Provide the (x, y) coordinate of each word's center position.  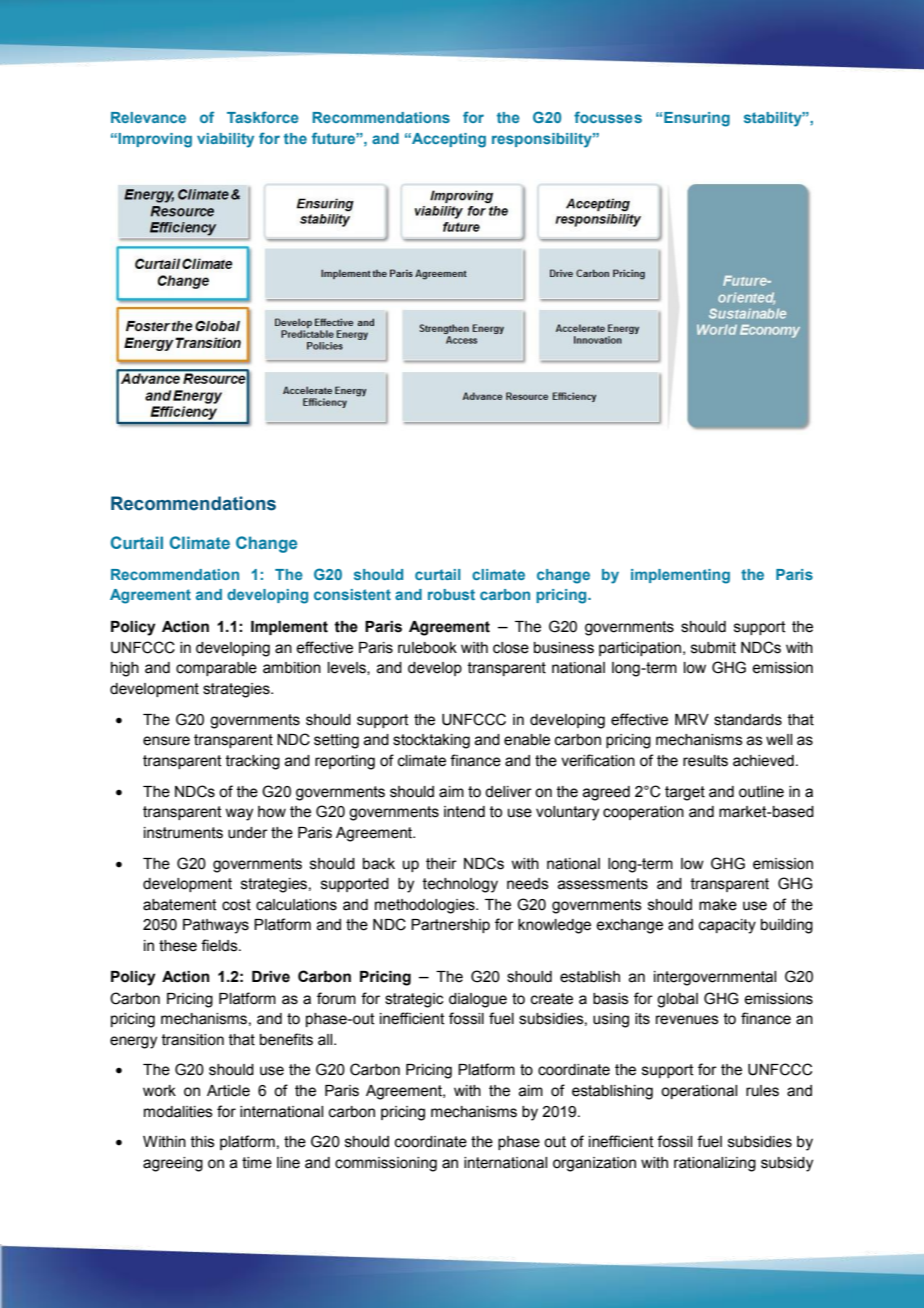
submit (713, 648)
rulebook (427, 648)
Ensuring (697, 119)
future (334, 138)
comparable (216, 669)
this (203, 1142)
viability (225, 140)
